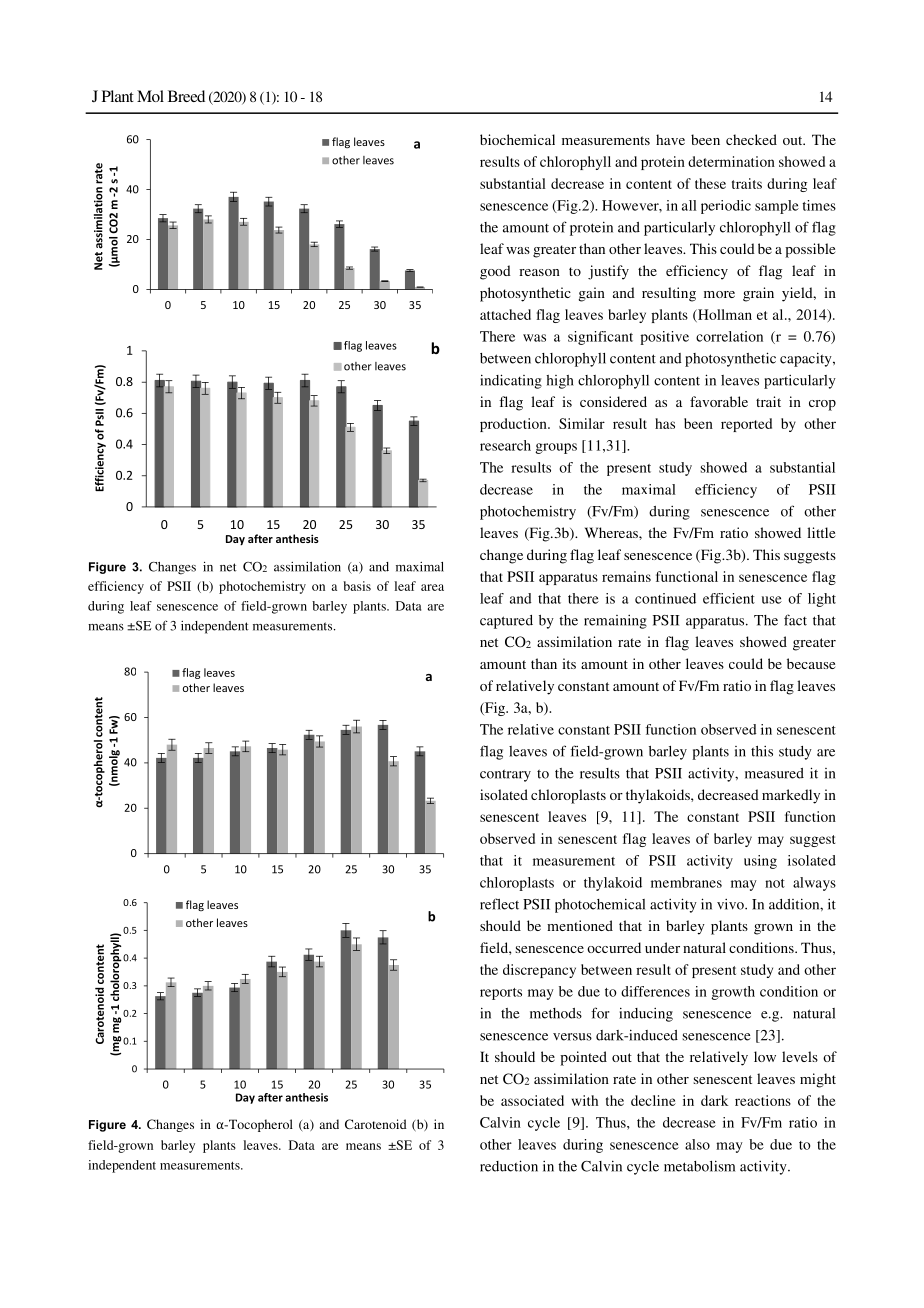 The image size is (924, 1308). Describe the element at coordinates (517, 139) in the screenshot. I see `biochemical` at that location.
